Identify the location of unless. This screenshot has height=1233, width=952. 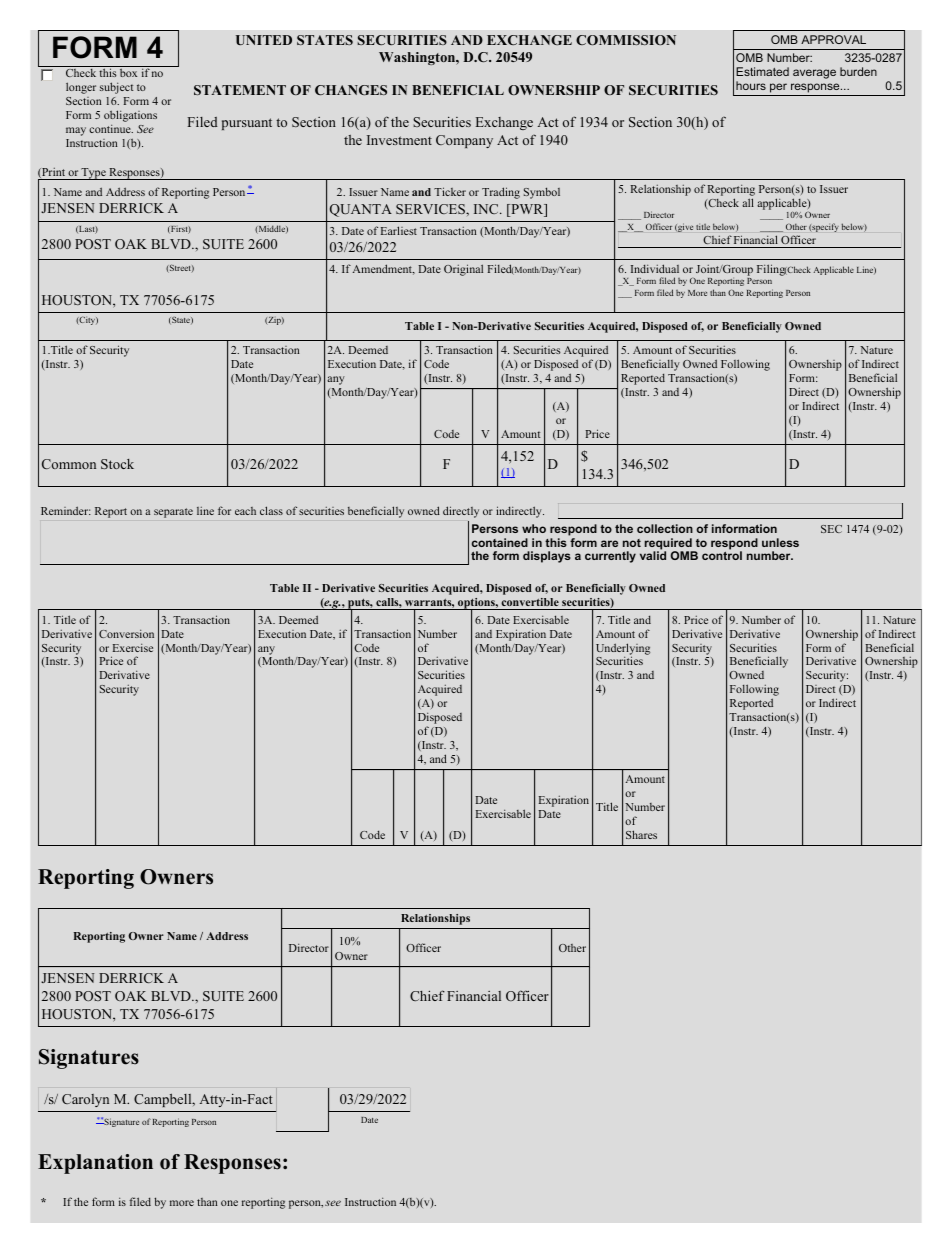
(780, 542).
